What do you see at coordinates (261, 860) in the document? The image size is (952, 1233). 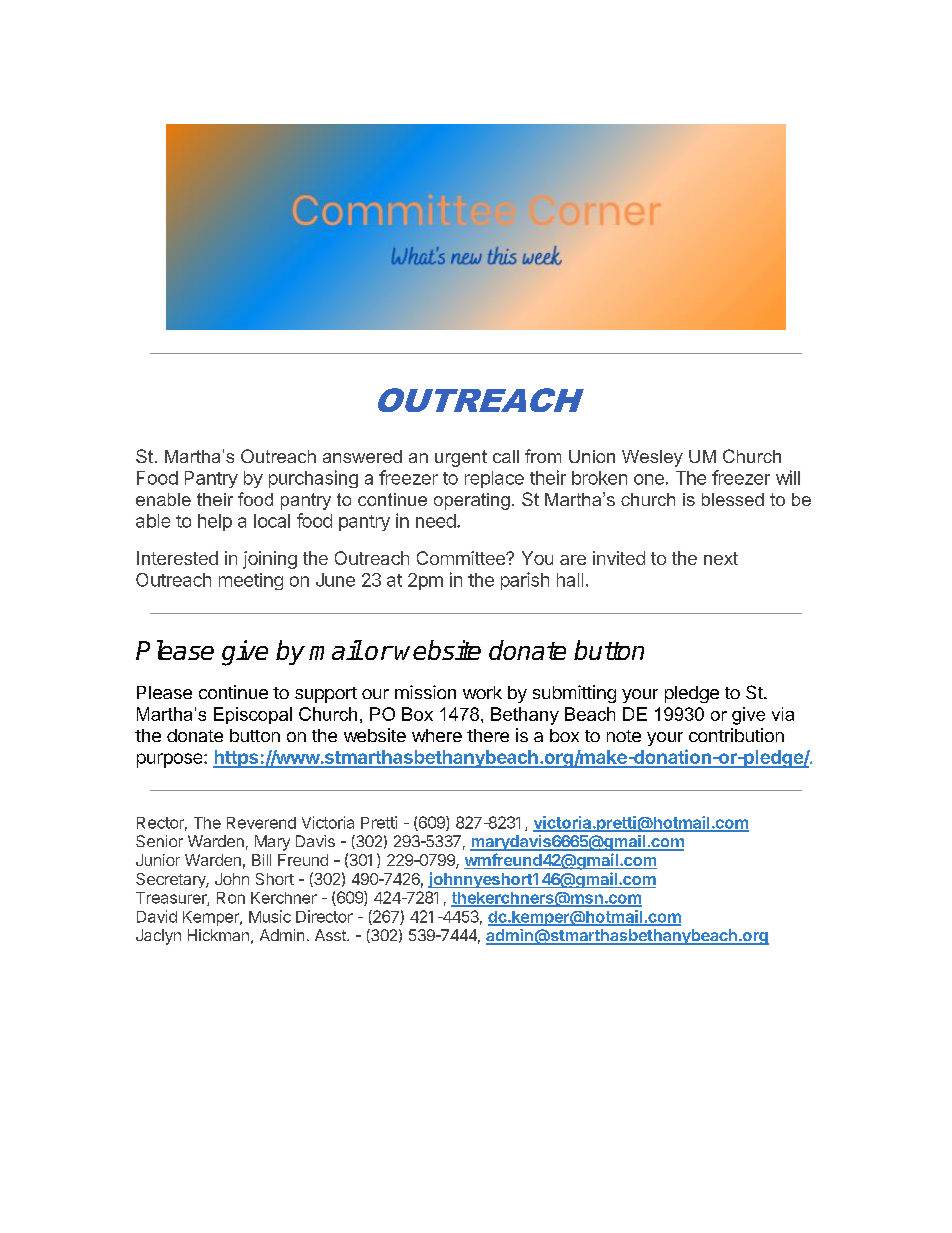 I see `Bill` at bounding box center [261, 860].
